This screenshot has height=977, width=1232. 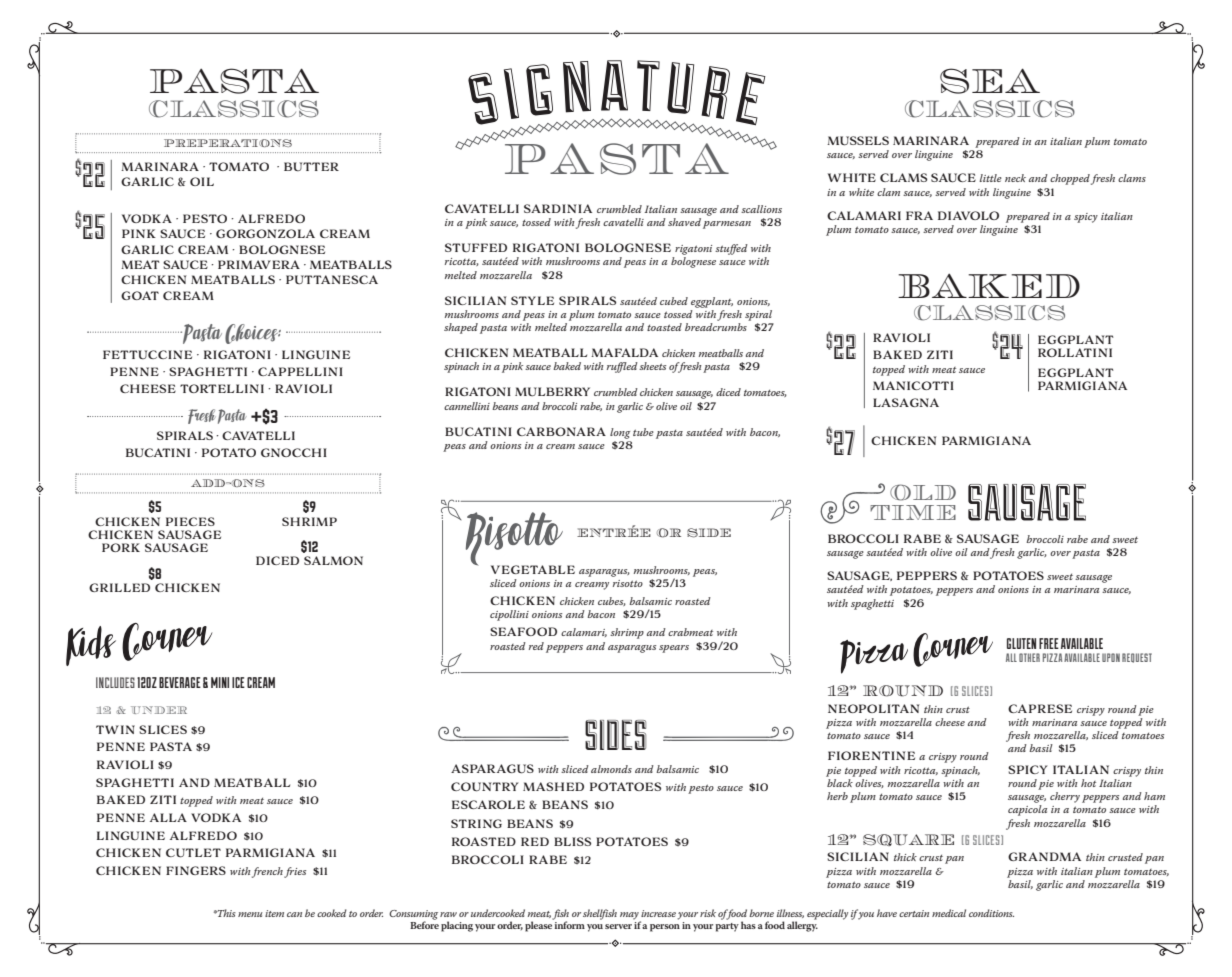 I want to click on VEGETABLE, so click(x=533, y=569).
